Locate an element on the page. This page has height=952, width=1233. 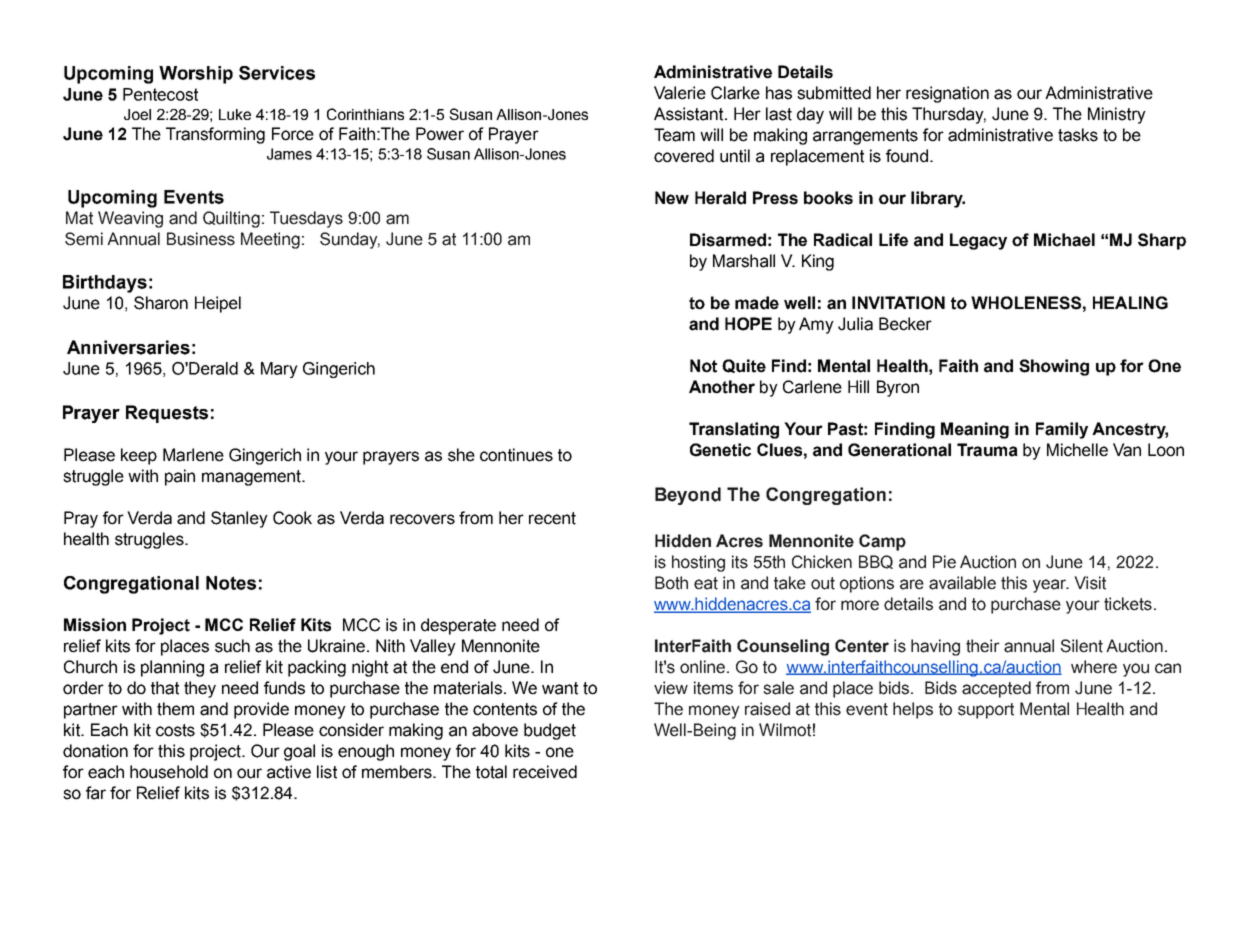
HEALING is located at coordinates (1130, 303).
